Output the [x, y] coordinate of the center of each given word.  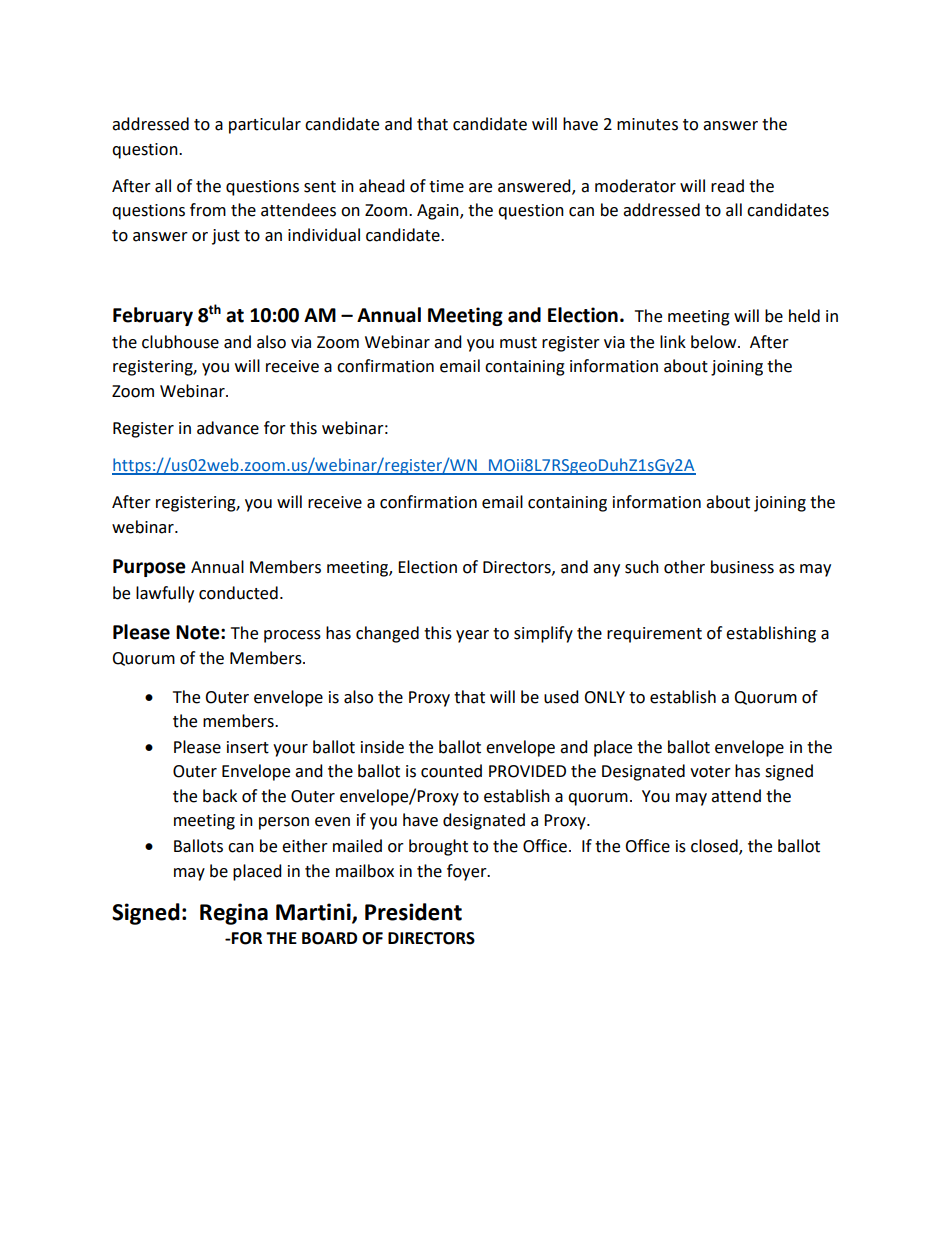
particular [265, 125]
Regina [234, 914]
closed [715, 847]
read [727, 186]
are [480, 188]
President [413, 912]
